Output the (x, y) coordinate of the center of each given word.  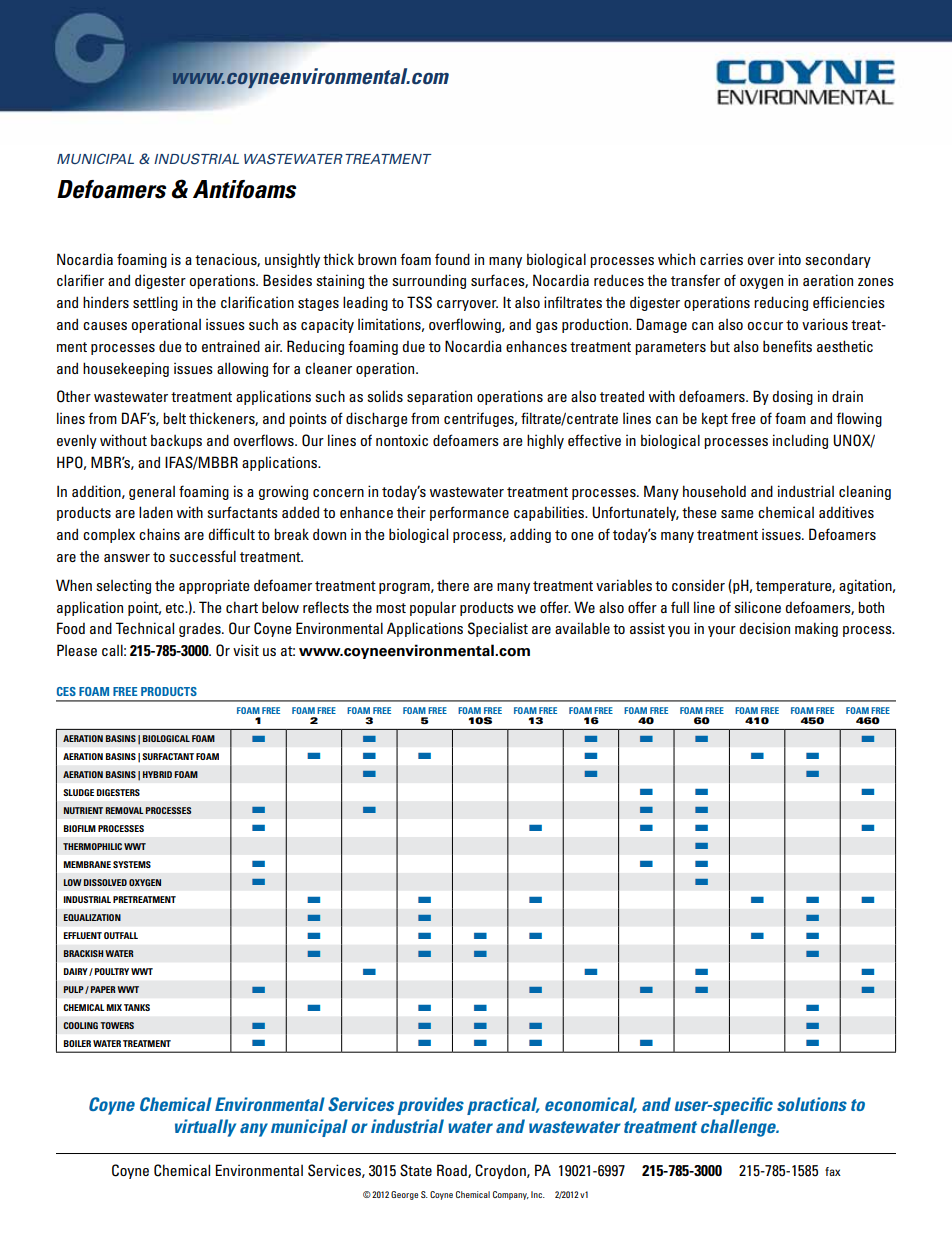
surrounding (429, 281)
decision (764, 628)
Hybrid (157, 774)
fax (833, 1171)
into (790, 259)
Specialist (498, 629)
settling (155, 303)
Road (453, 1171)
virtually (205, 1128)
